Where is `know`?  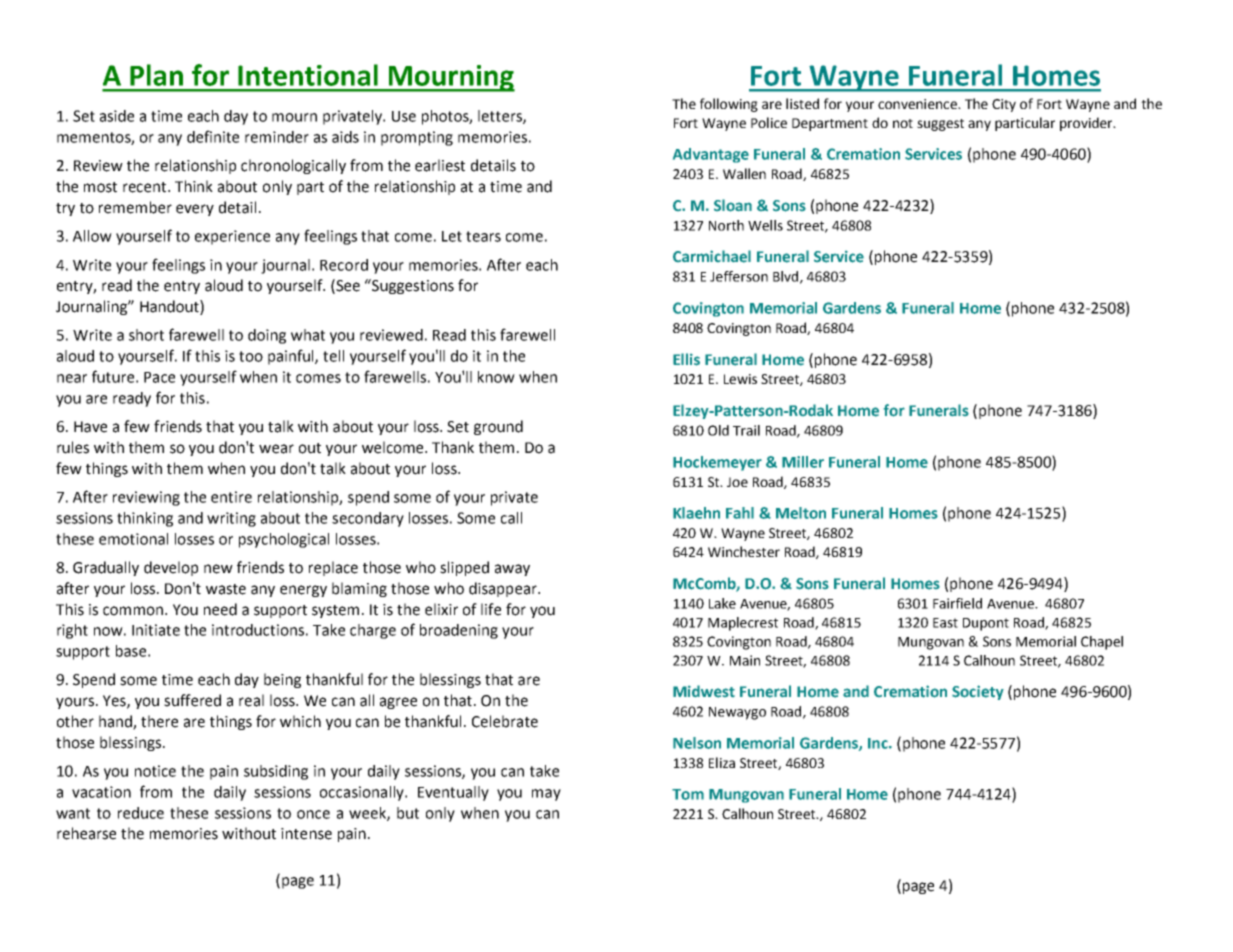
know is located at coordinates (496, 377).
